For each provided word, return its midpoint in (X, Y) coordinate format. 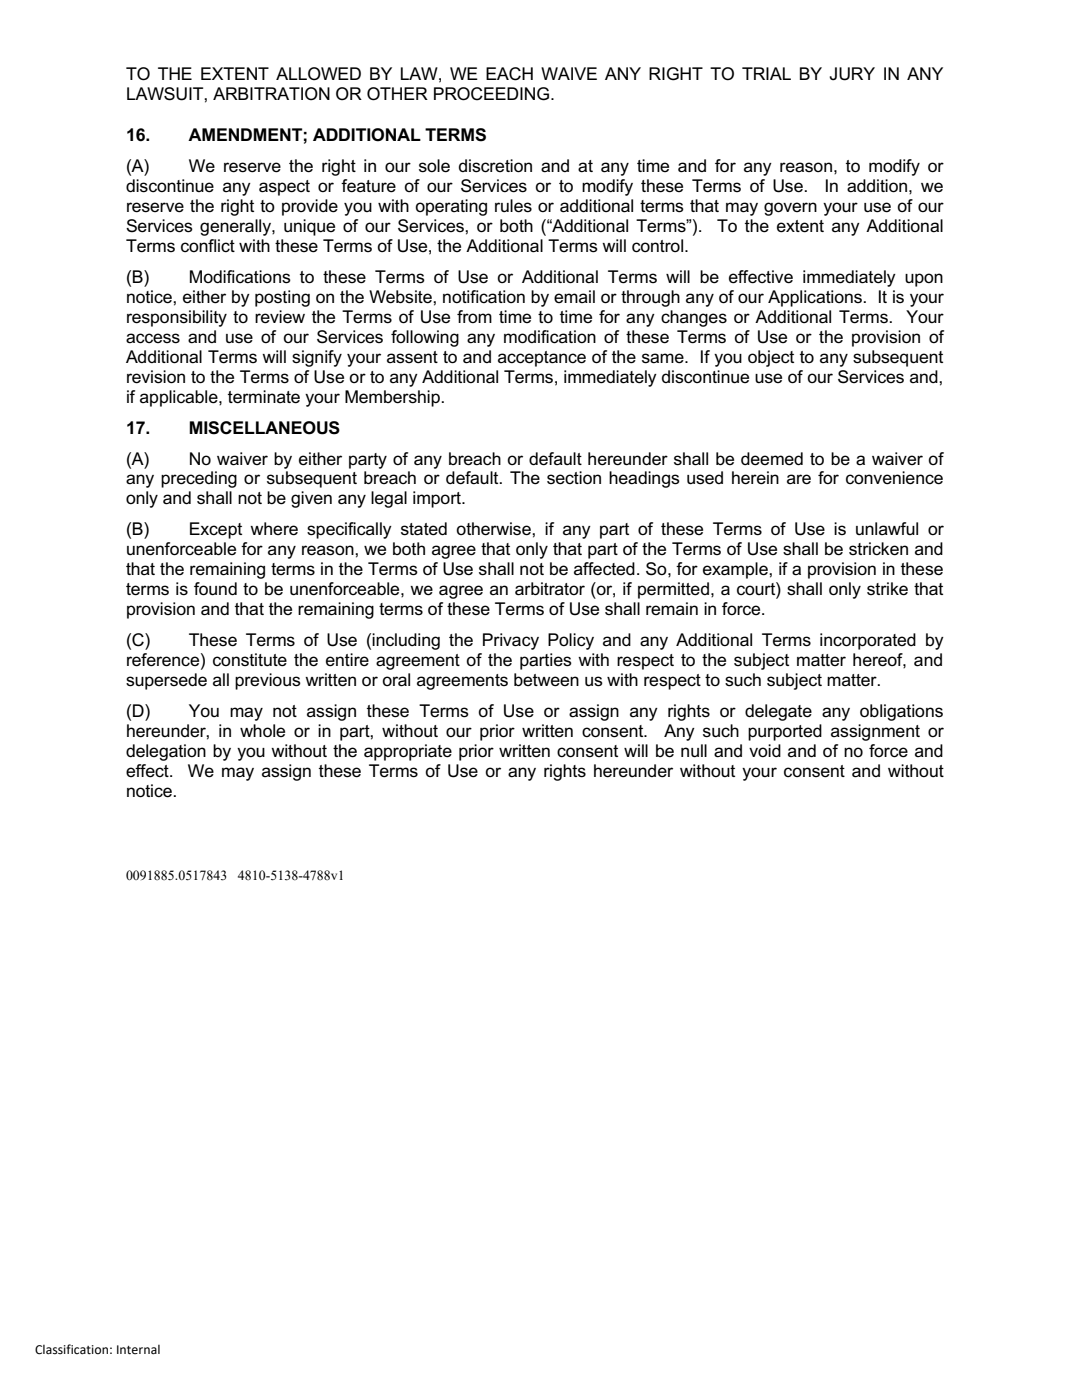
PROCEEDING (493, 94)
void (765, 750)
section (574, 478)
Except (216, 530)
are (799, 479)
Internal (138, 1350)
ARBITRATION (271, 94)
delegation (166, 752)
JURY (852, 74)
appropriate (408, 752)
